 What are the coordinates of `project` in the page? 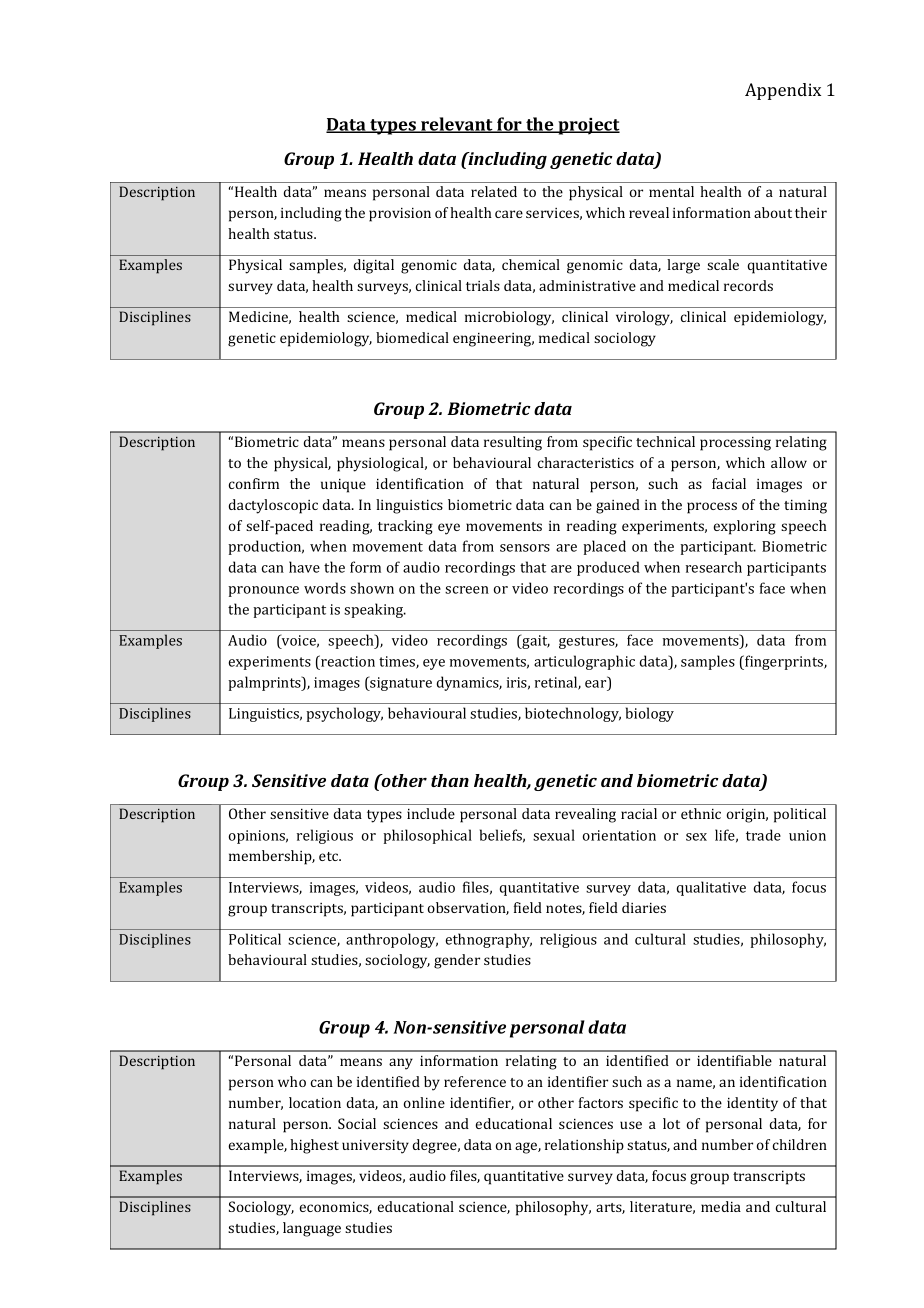 It's located at (588, 126).
